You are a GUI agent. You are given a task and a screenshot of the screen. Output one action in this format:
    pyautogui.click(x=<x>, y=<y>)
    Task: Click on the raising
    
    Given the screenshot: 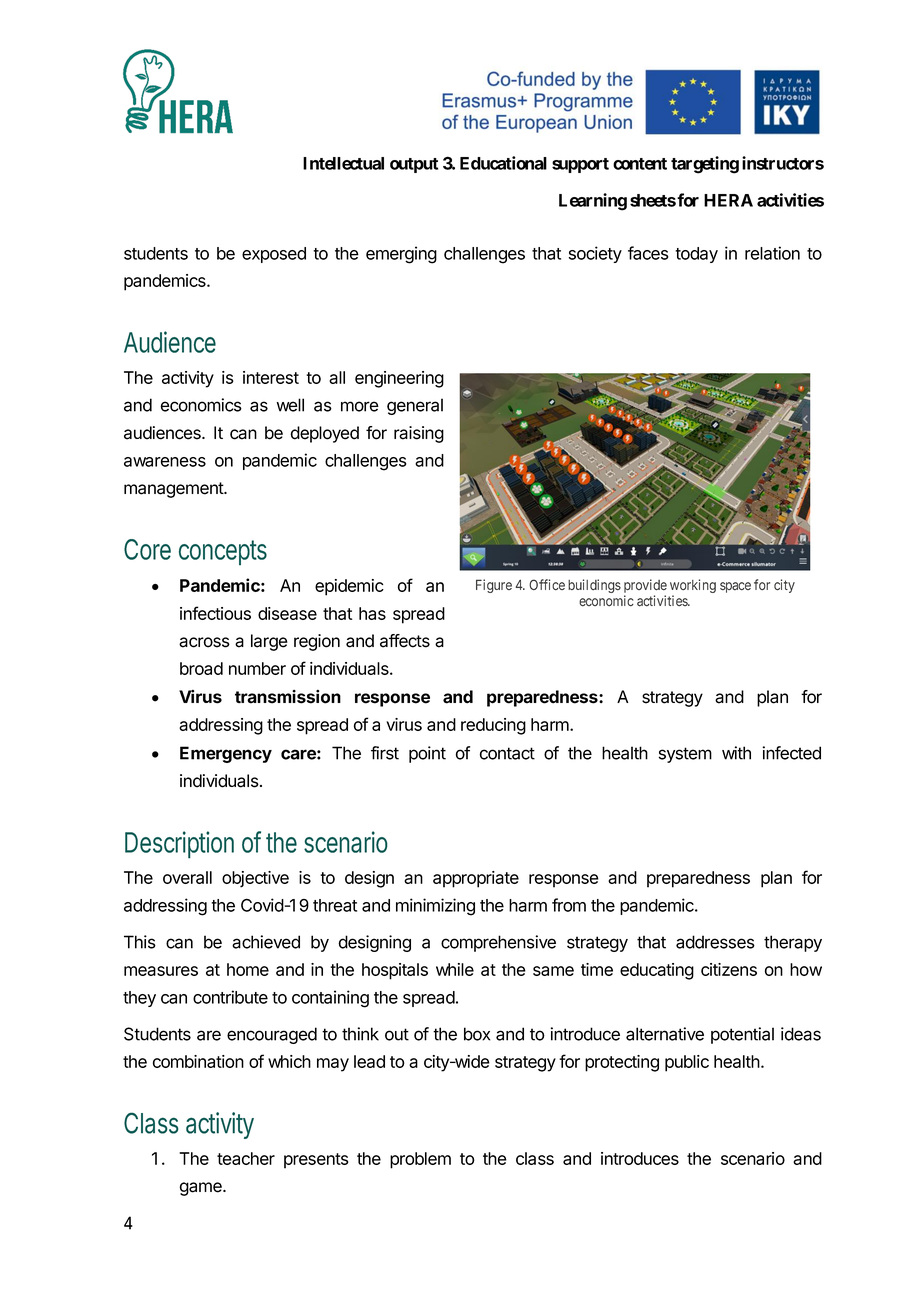 What is the action you would take?
    pyautogui.click(x=419, y=434)
